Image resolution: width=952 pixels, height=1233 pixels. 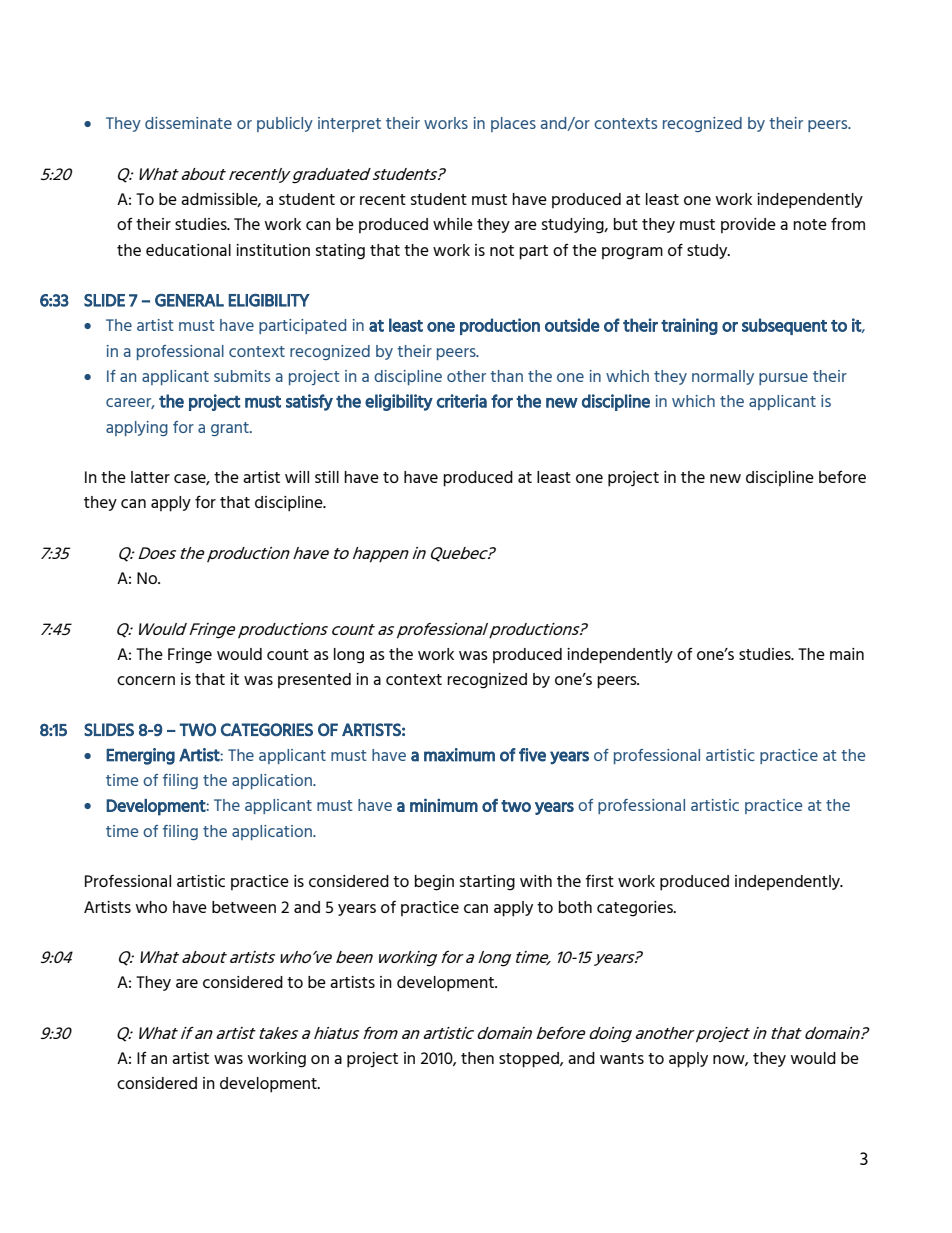 What do you see at coordinates (622, 1058) in the screenshot?
I see `wants` at bounding box center [622, 1058].
